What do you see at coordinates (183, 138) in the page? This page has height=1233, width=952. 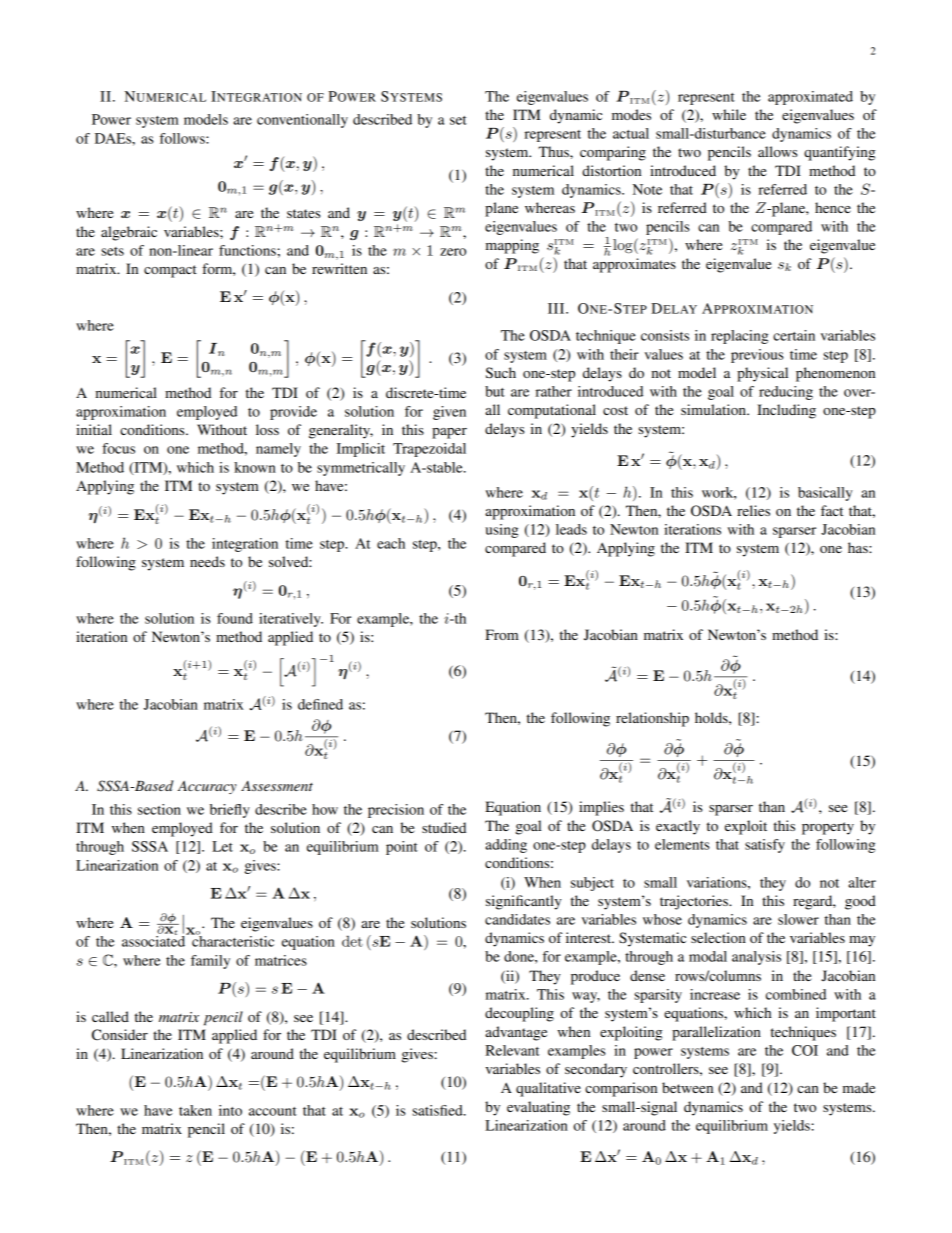 I see `follows` at bounding box center [183, 138].
